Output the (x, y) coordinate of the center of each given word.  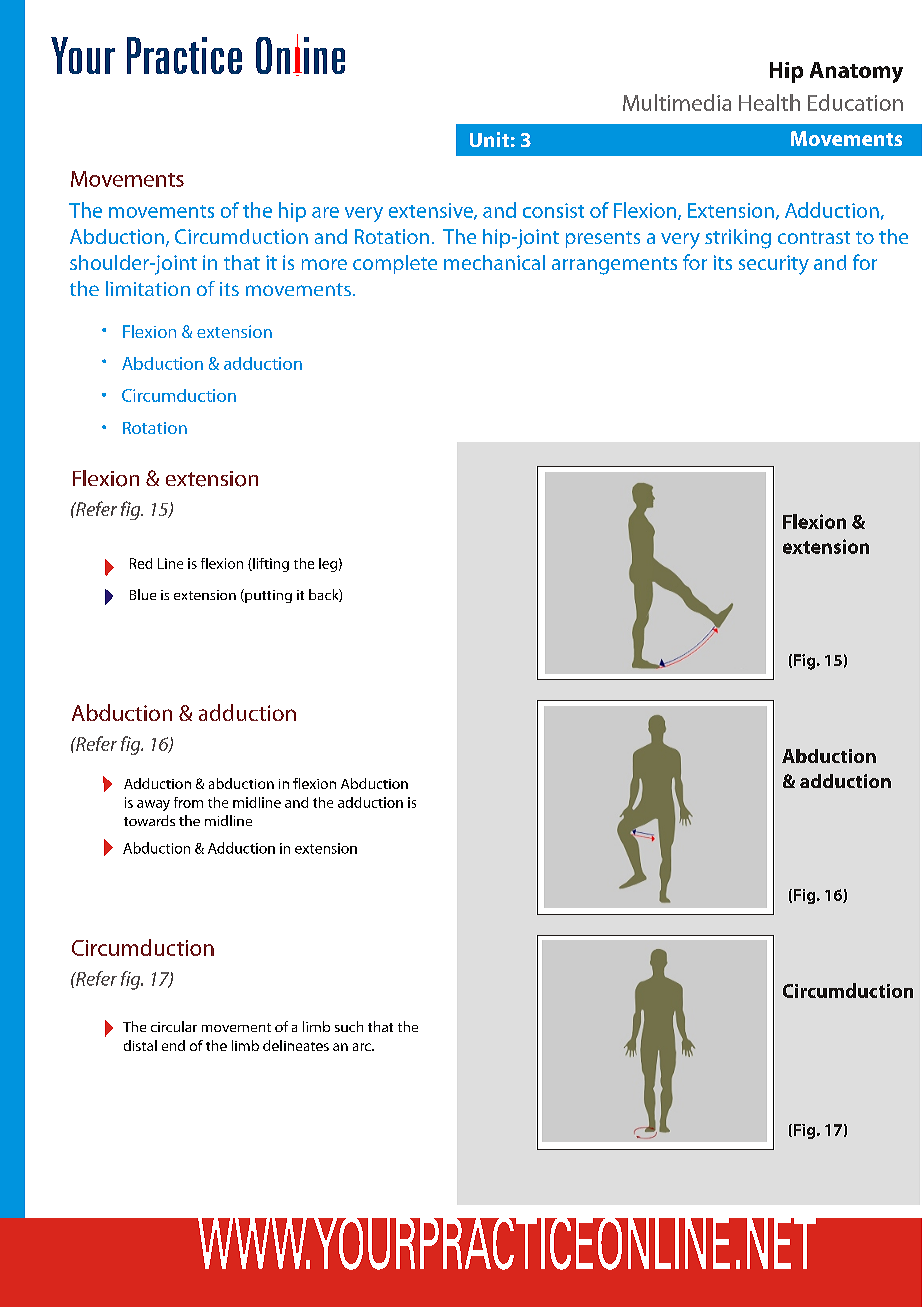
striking (738, 239)
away (153, 805)
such (349, 1026)
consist (553, 210)
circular (174, 1026)
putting (267, 596)
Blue (143, 594)
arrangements (614, 266)
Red (141, 563)
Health (769, 102)
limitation (148, 288)
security (774, 265)
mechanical (494, 262)
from (188, 802)
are (325, 212)
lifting (270, 565)
